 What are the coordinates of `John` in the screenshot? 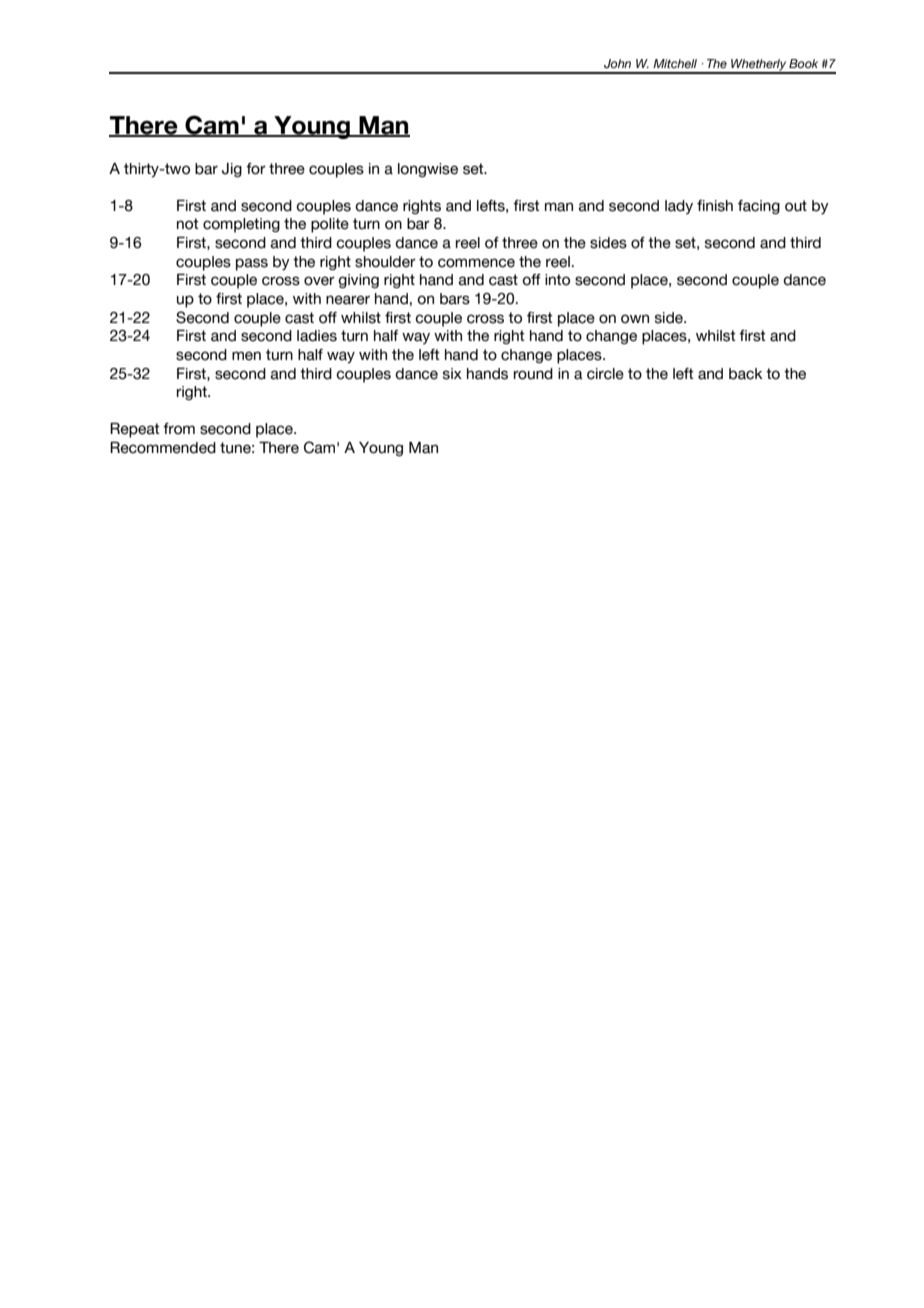 It's located at (617, 63).
